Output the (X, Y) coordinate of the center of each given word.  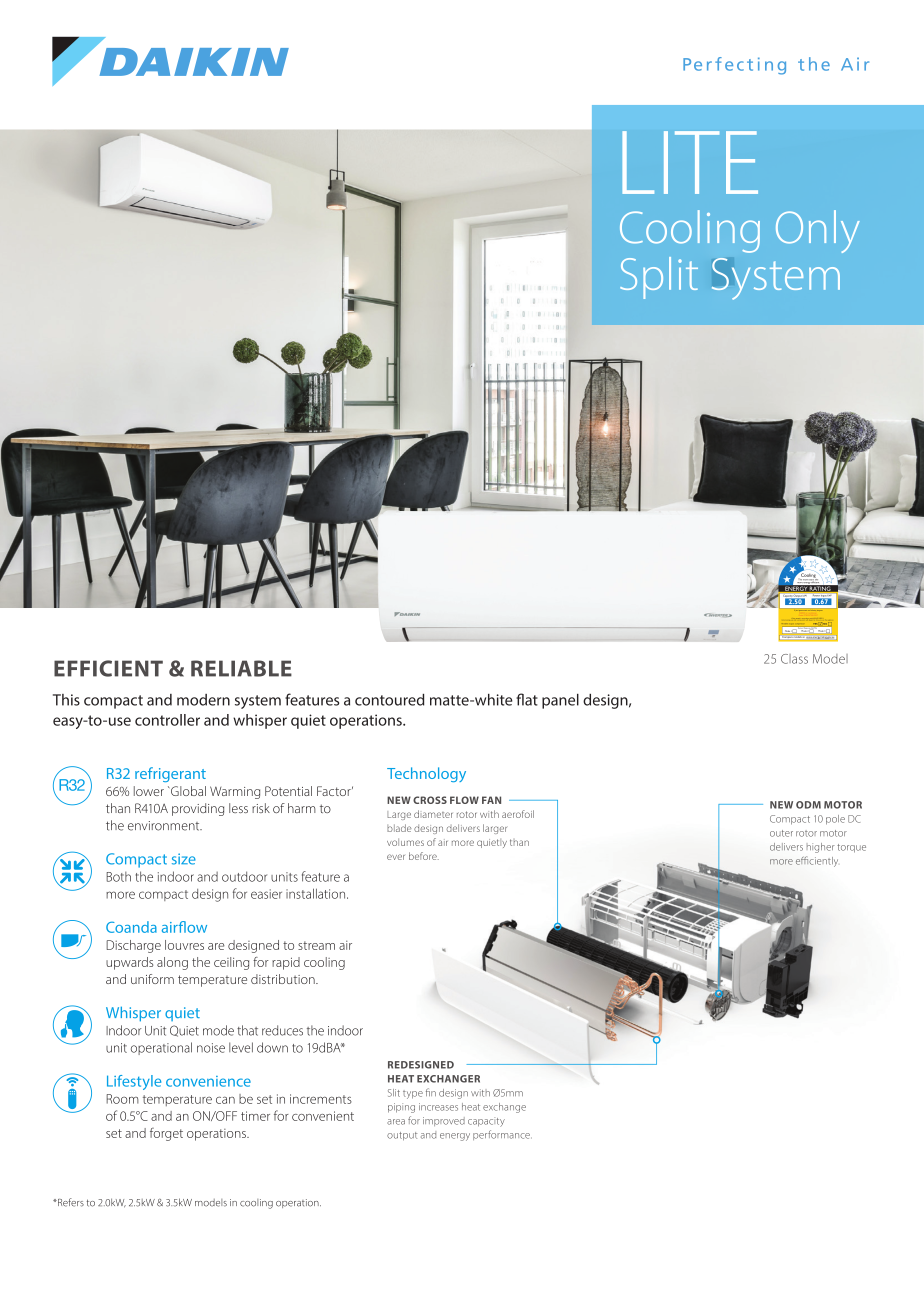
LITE (690, 162)
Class (794, 659)
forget (166, 1134)
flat (527, 699)
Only (818, 231)
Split (659, 278)
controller (167, 720)
